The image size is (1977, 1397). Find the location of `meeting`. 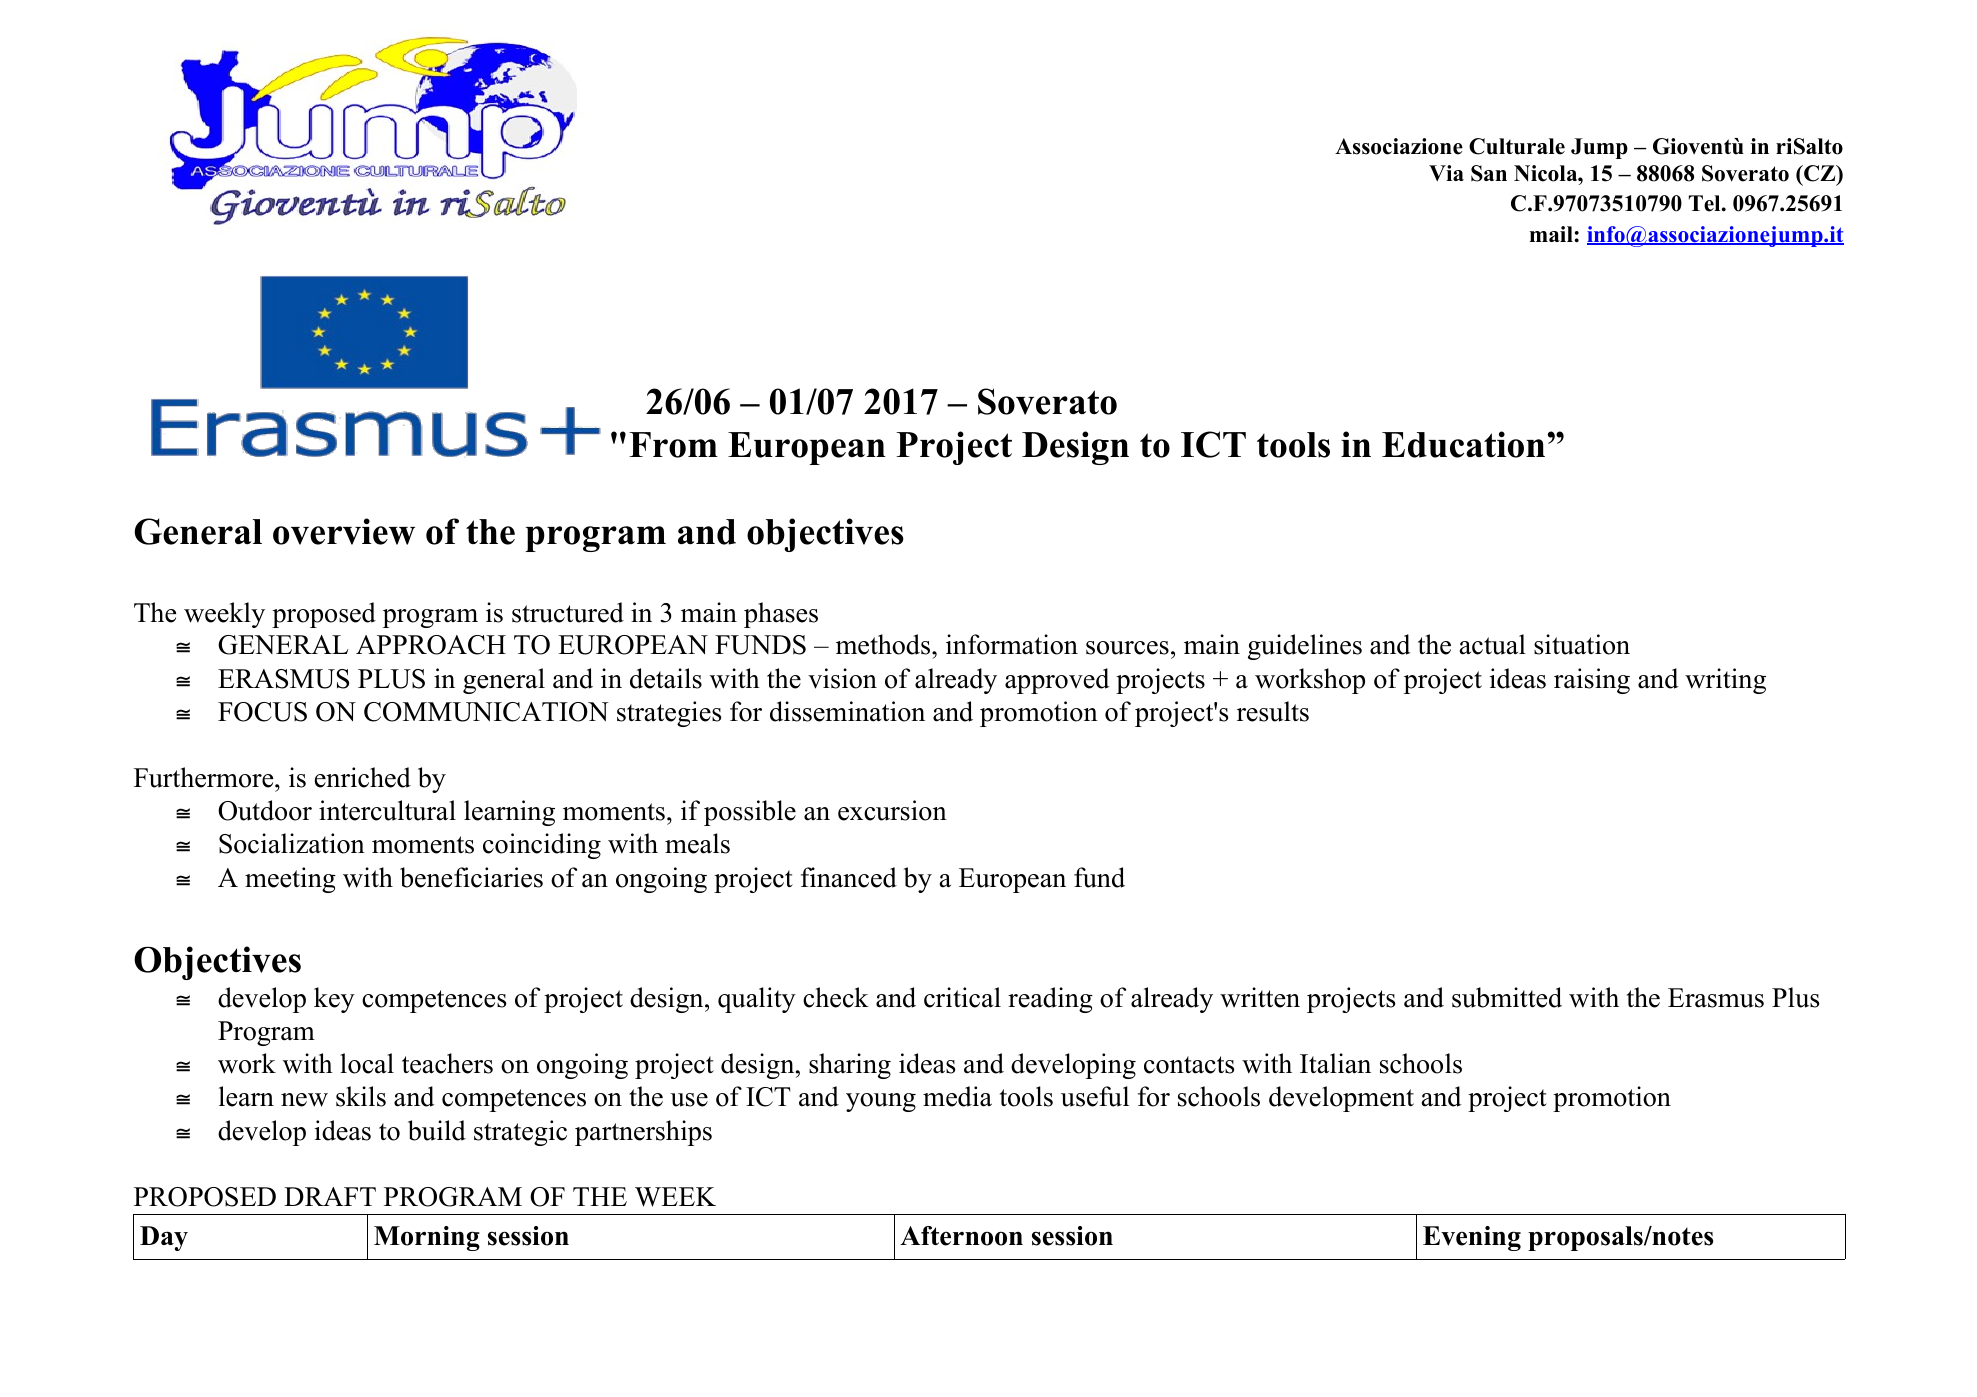

meeting is located at coordinates (290, 880).
